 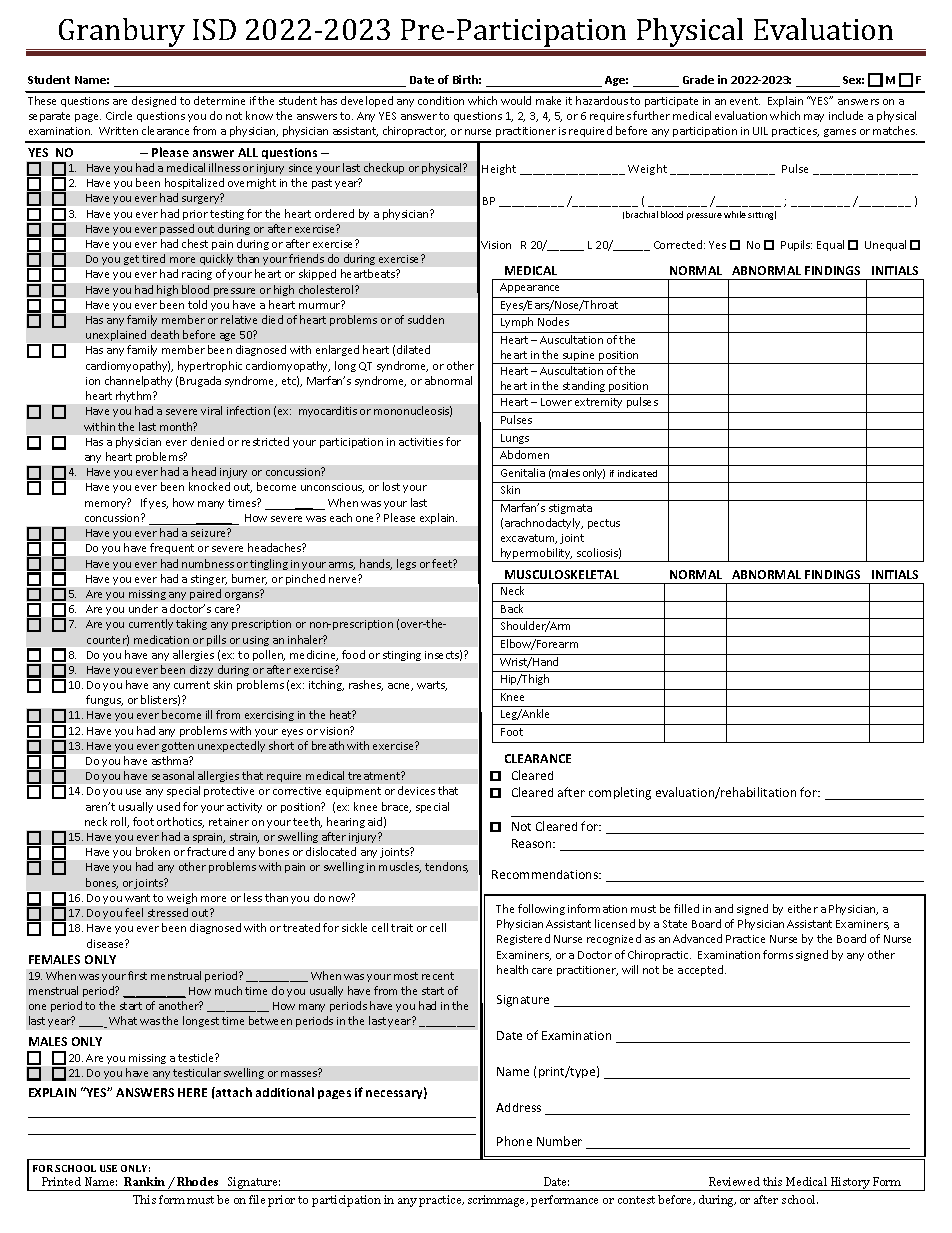 What do you see at coordinates (803, 908) in the screenshot?
I see `either` at bounding box center [803, 908].
